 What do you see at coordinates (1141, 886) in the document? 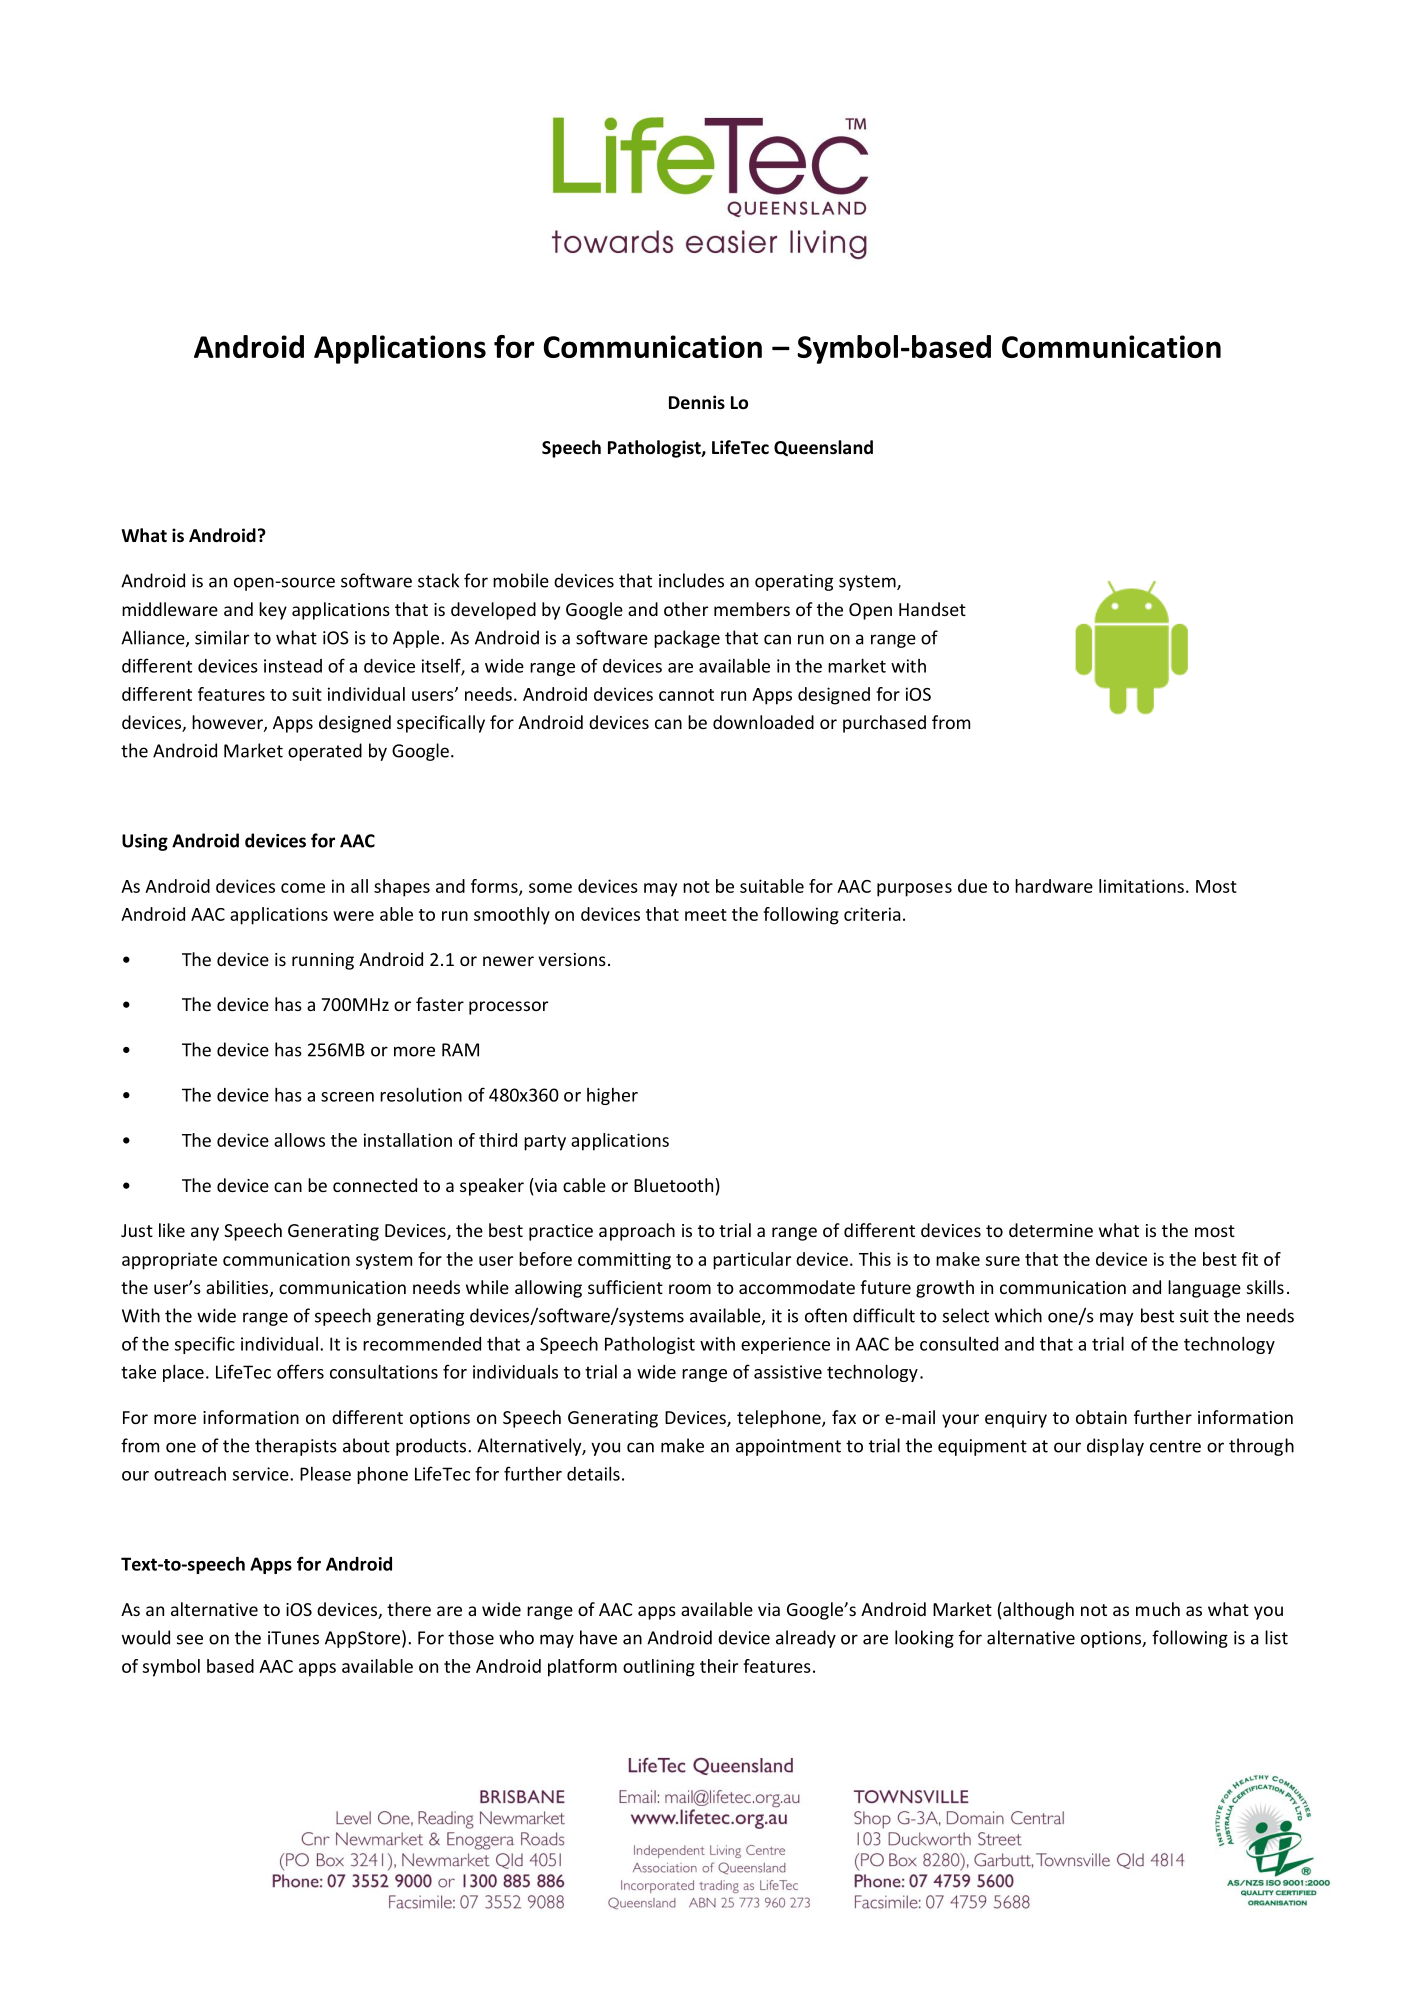
I see `limitations` at bounding box center [1141, 886].
